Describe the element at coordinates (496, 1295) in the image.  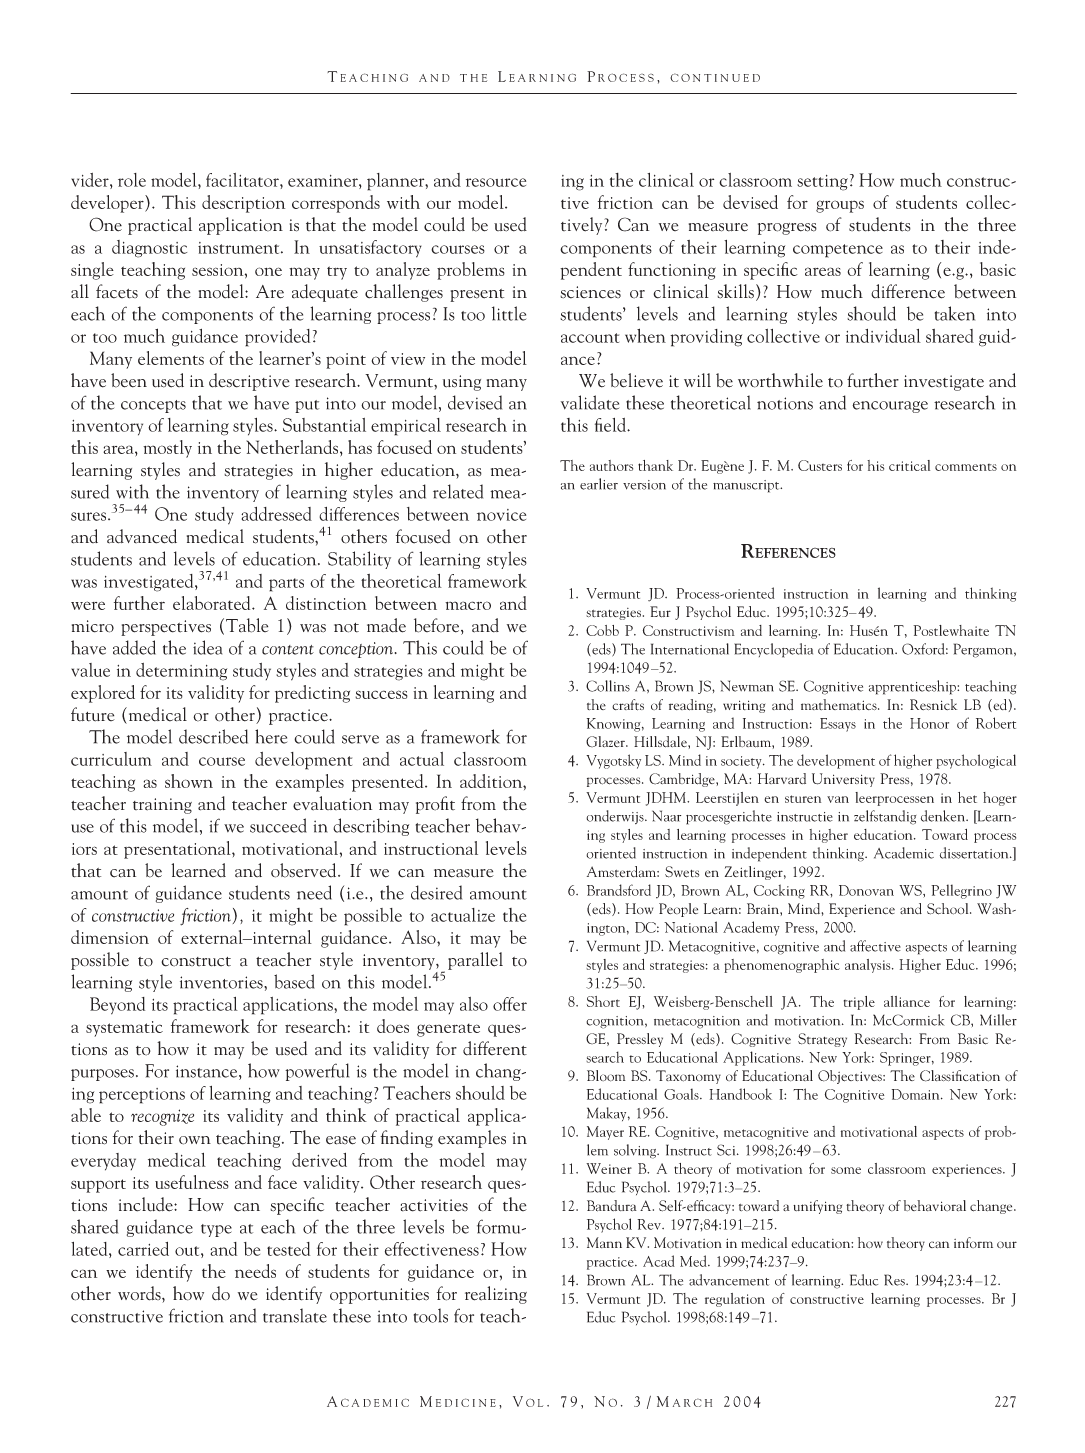
I see `realizing` at that location.
